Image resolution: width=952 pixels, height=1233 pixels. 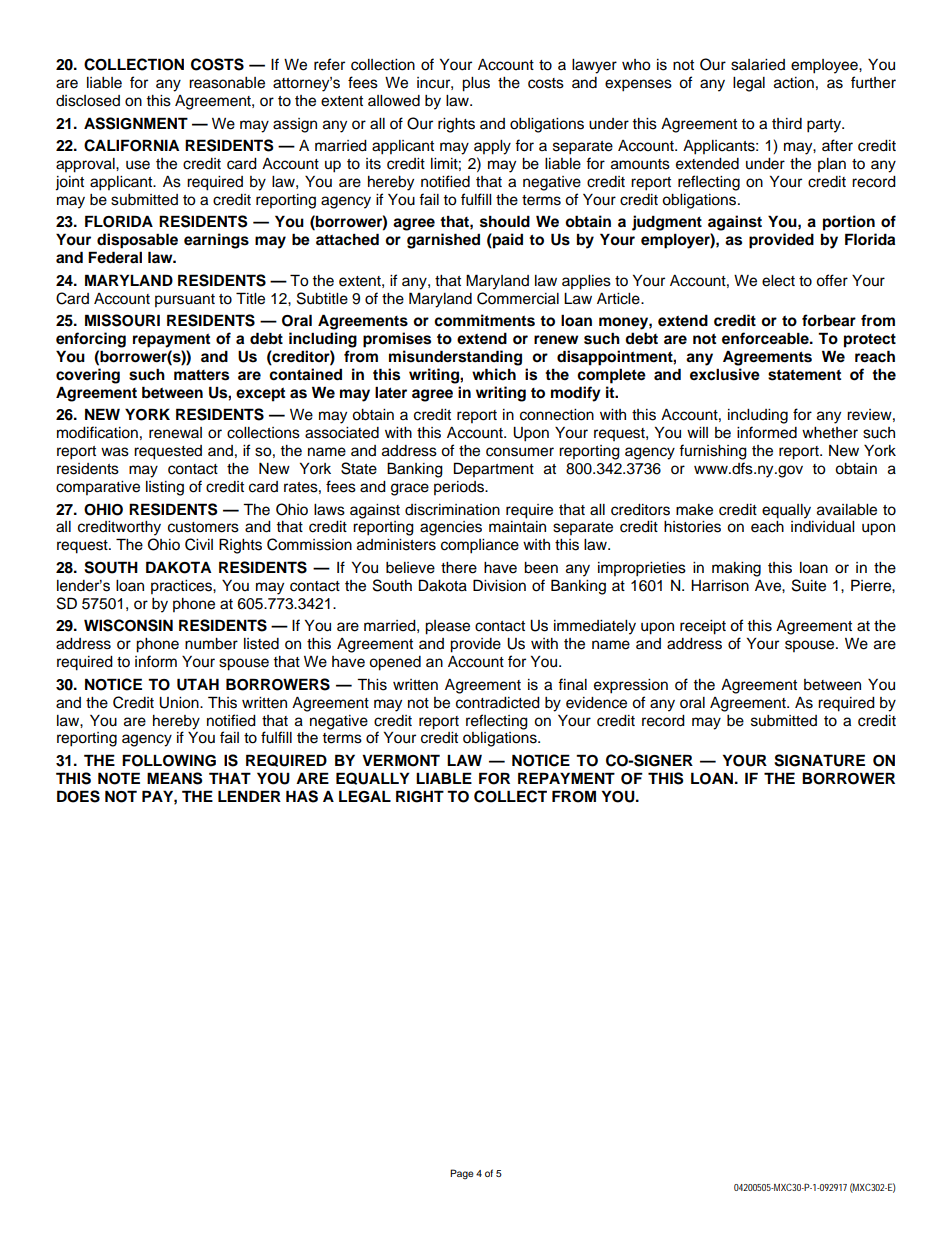 What do you see at coordinates (476, 84) in the screenshot?
I see `plus` at bounding box center [476, 84].
